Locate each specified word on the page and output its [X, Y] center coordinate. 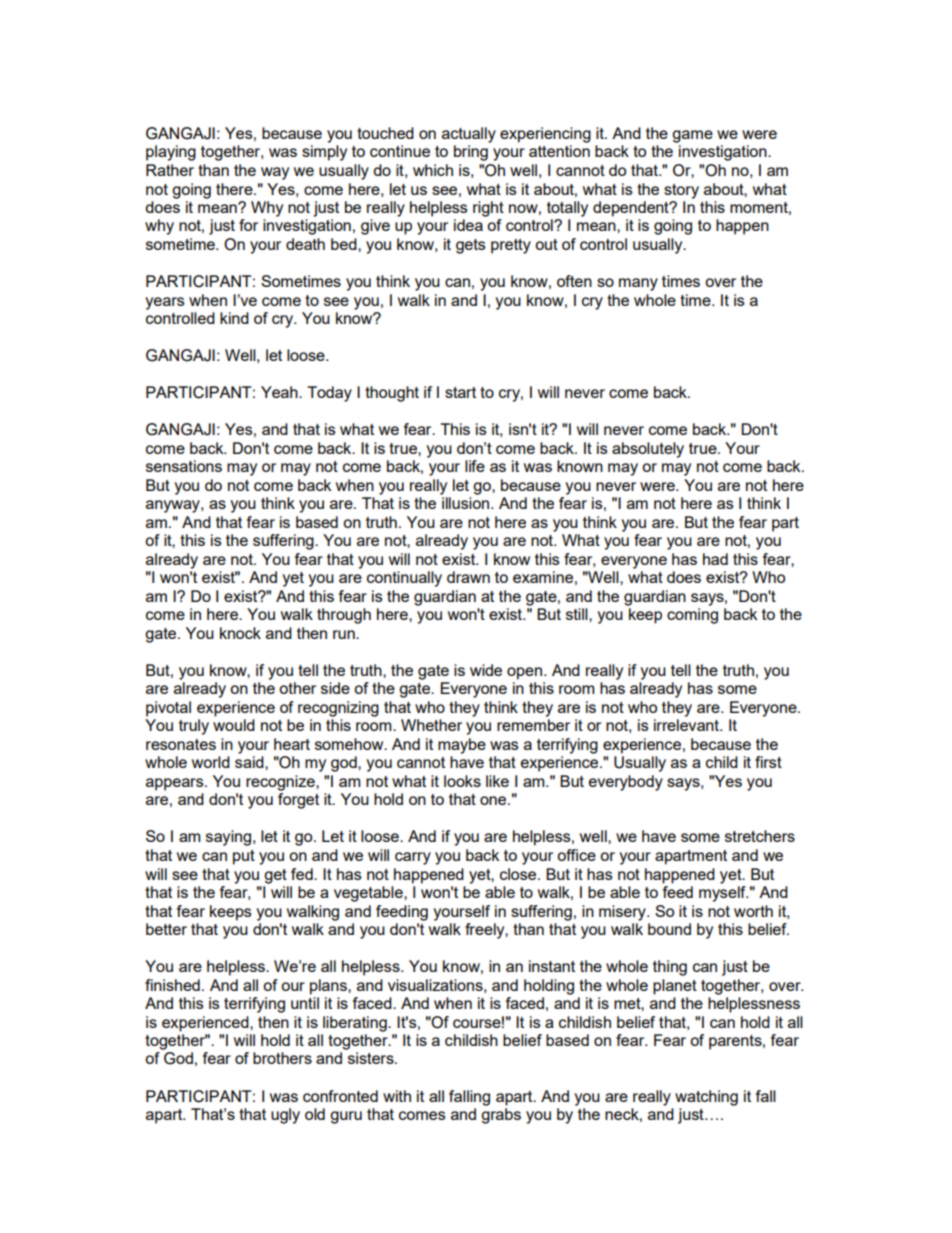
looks [462, 781]
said [250, 762]
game [692, 136]
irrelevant [687, 725]
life [475, 466]
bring [471, 153]
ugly [285, 1116]
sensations [184, 466]
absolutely [648, 450]
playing [171, 153]
